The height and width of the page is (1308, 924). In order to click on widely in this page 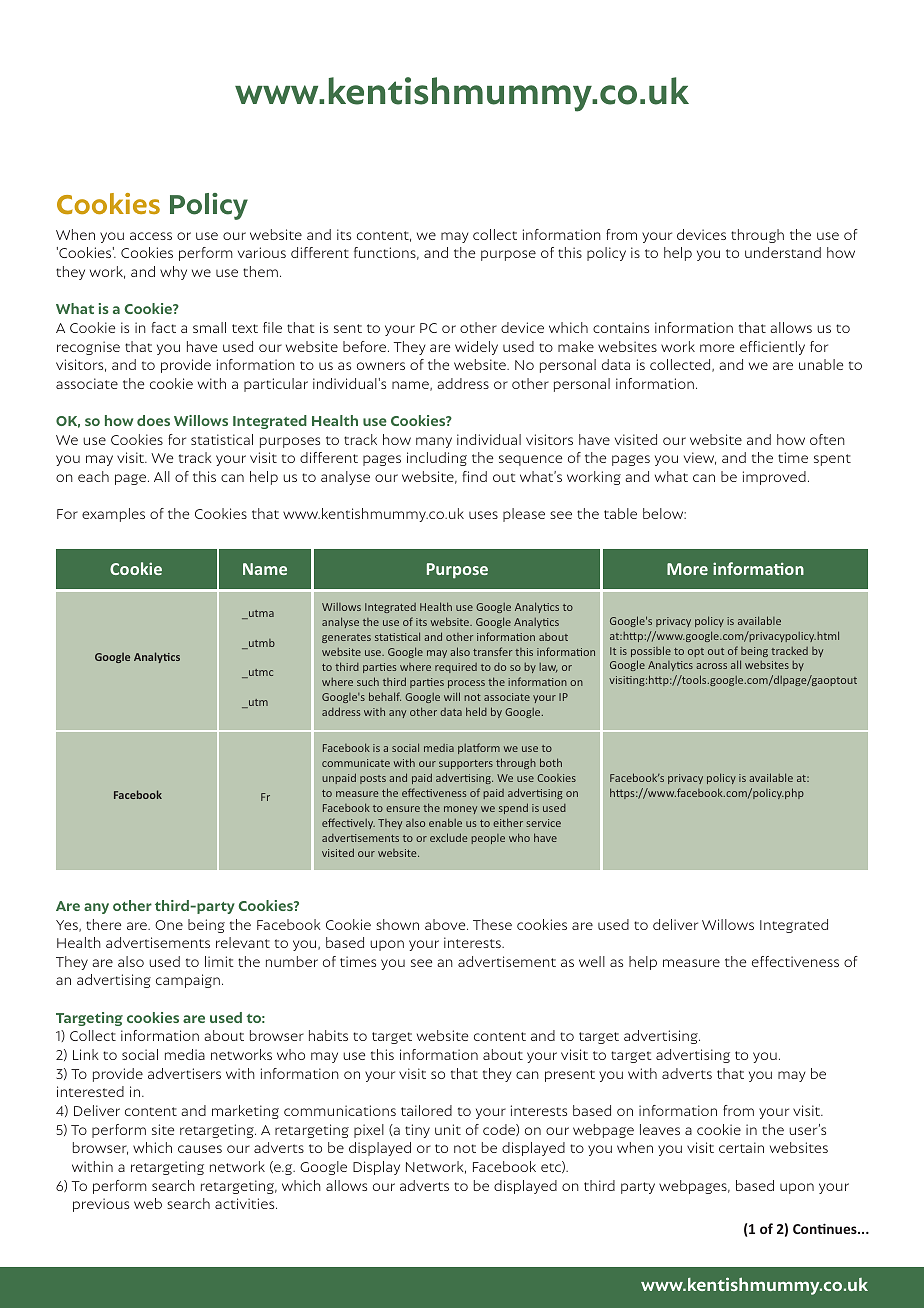, I will do `click(476, 348)`.
